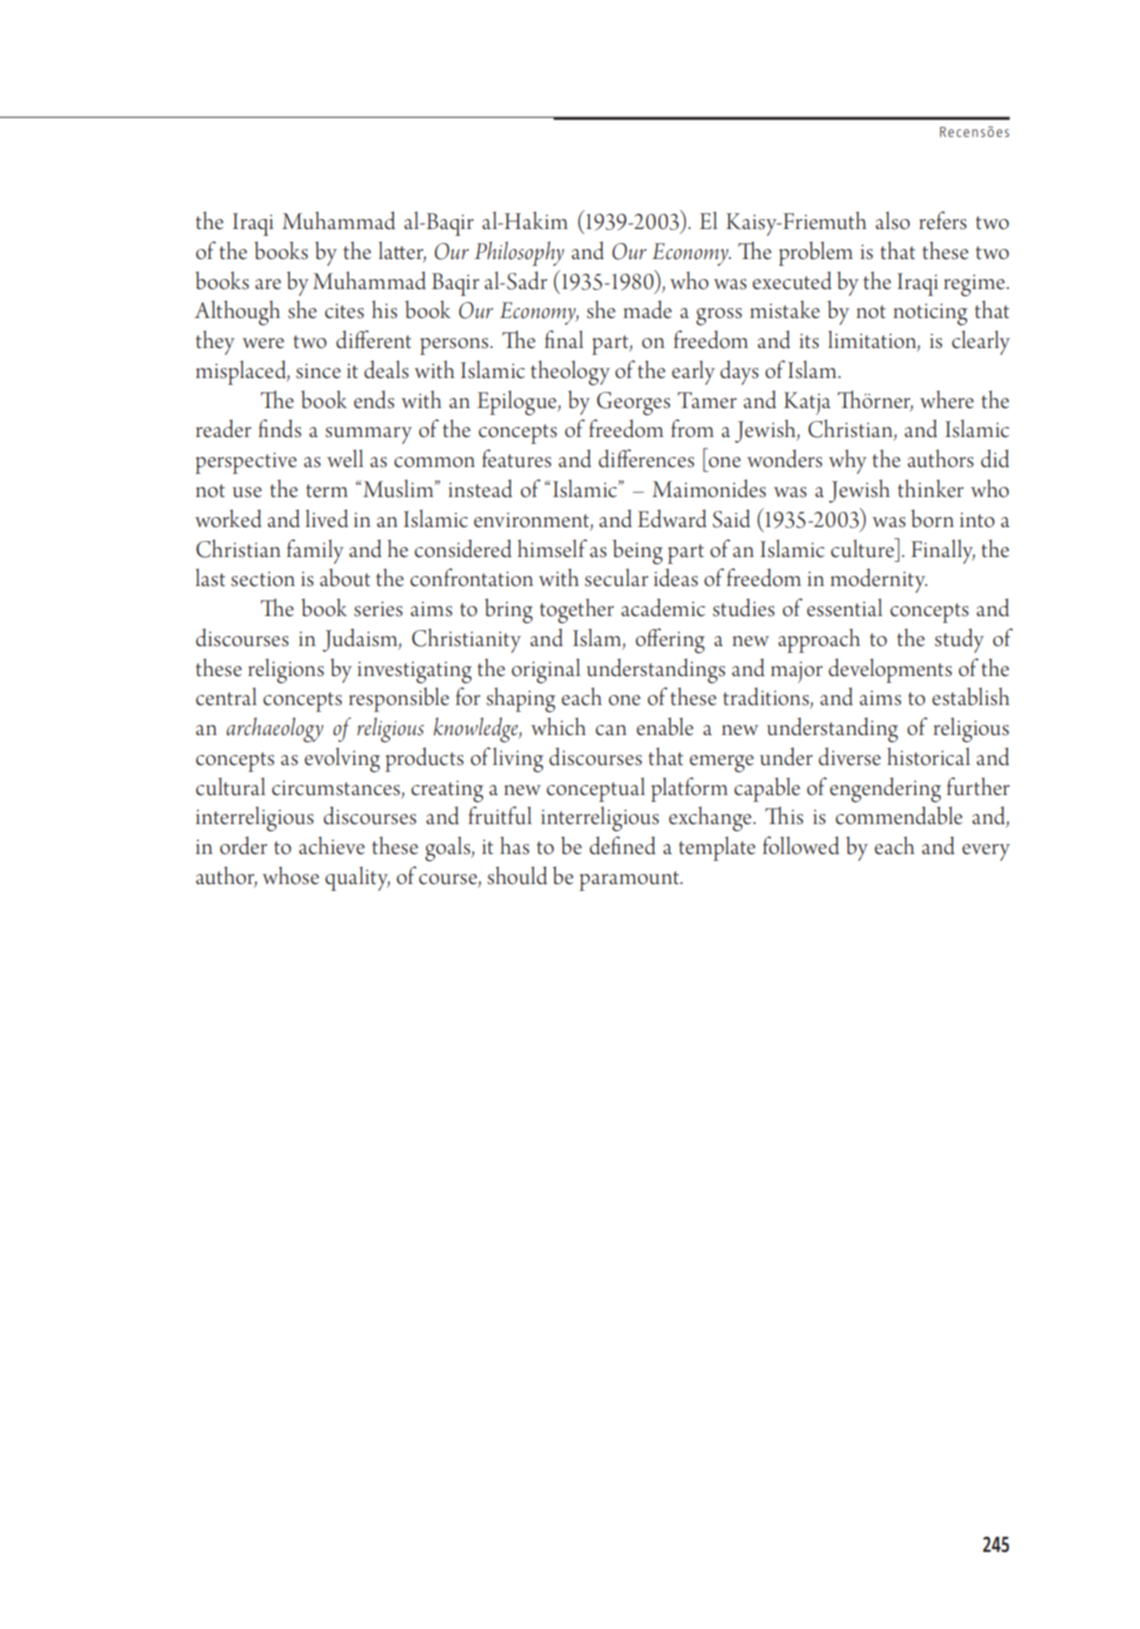  What do you see at coordinates (623, 845) in the screenshot?
I see `defined` at bounding box center [623, 845].
